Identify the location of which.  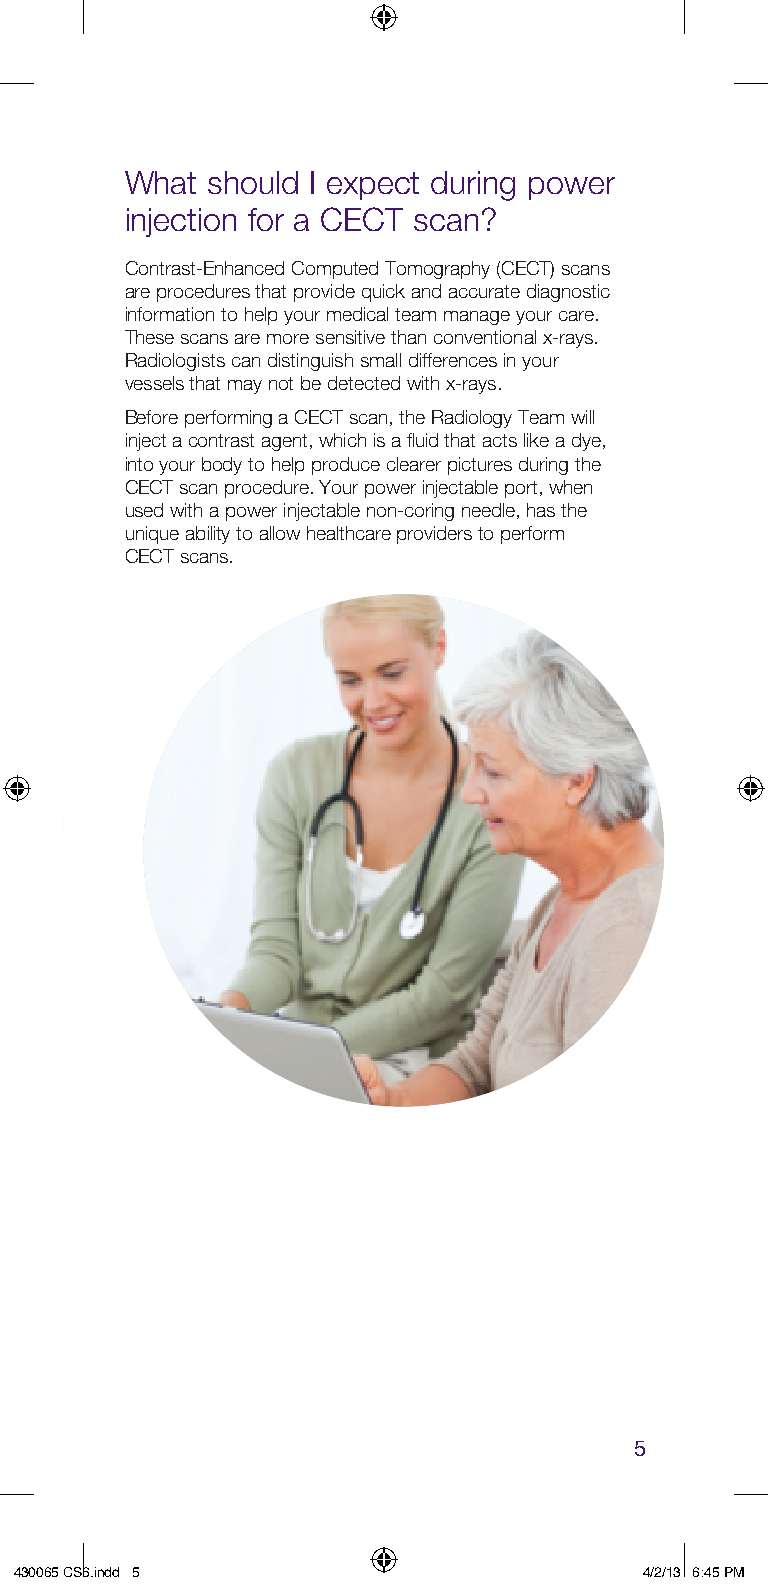
(342, 440).
